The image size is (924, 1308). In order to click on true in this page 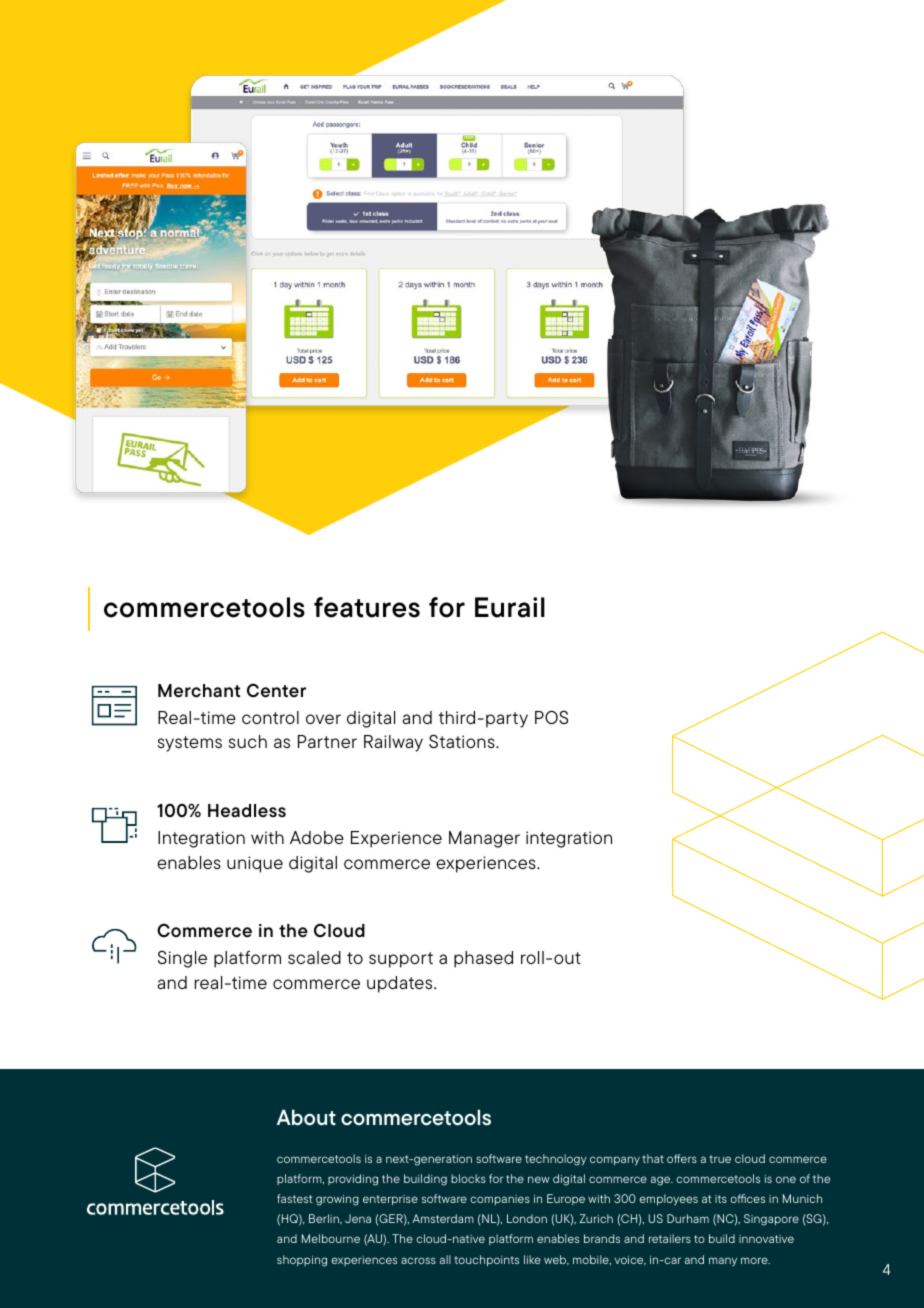, I will do `click(720, 1159)`.
